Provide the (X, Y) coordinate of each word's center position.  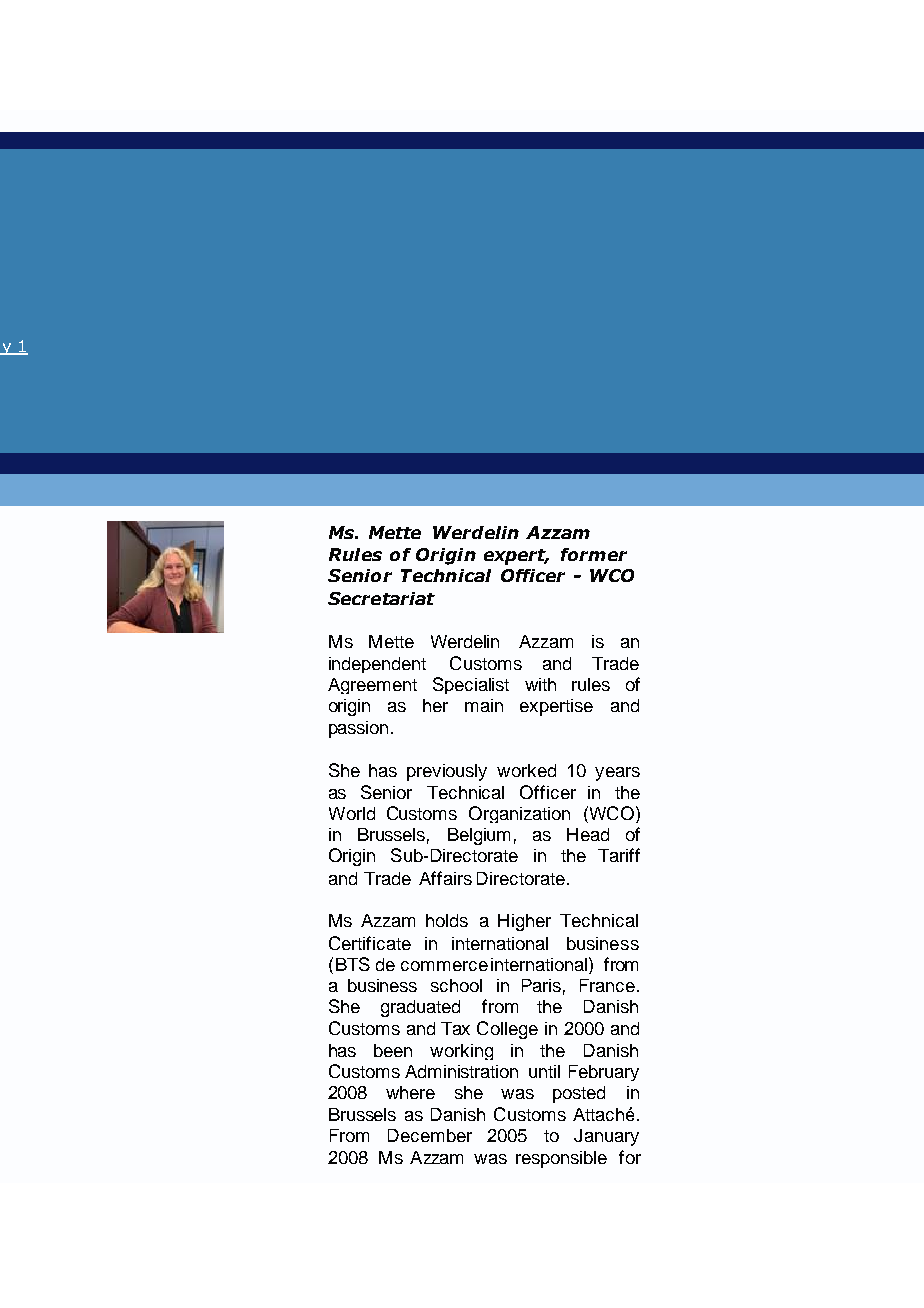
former (594, 554)
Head (588, 834)
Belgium (479, 836)
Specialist (471, 685)
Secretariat (381, 598)
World (352, 813)
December (430, 1135)
